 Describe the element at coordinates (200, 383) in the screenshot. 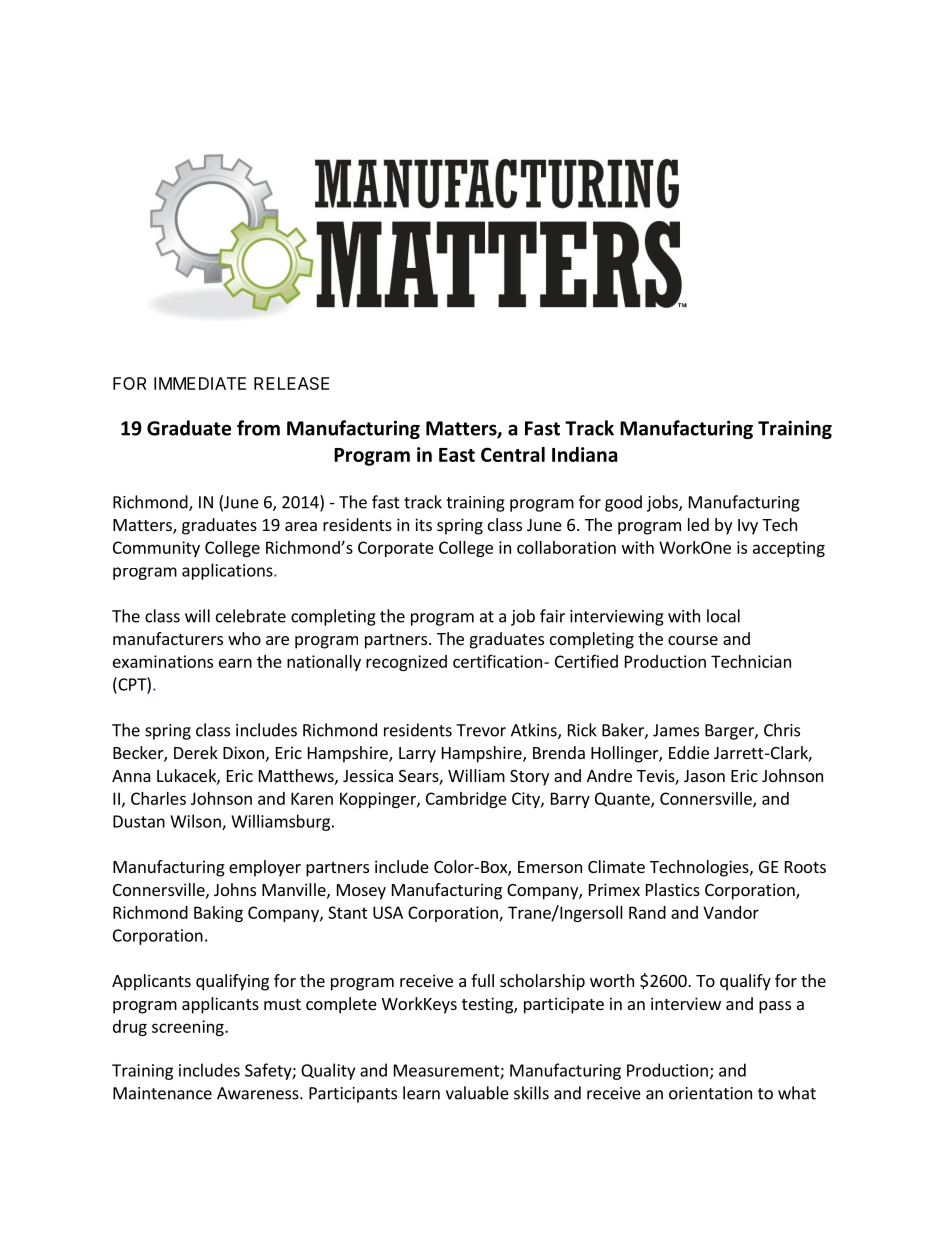

I see `IMMEDIATE` at that location.
